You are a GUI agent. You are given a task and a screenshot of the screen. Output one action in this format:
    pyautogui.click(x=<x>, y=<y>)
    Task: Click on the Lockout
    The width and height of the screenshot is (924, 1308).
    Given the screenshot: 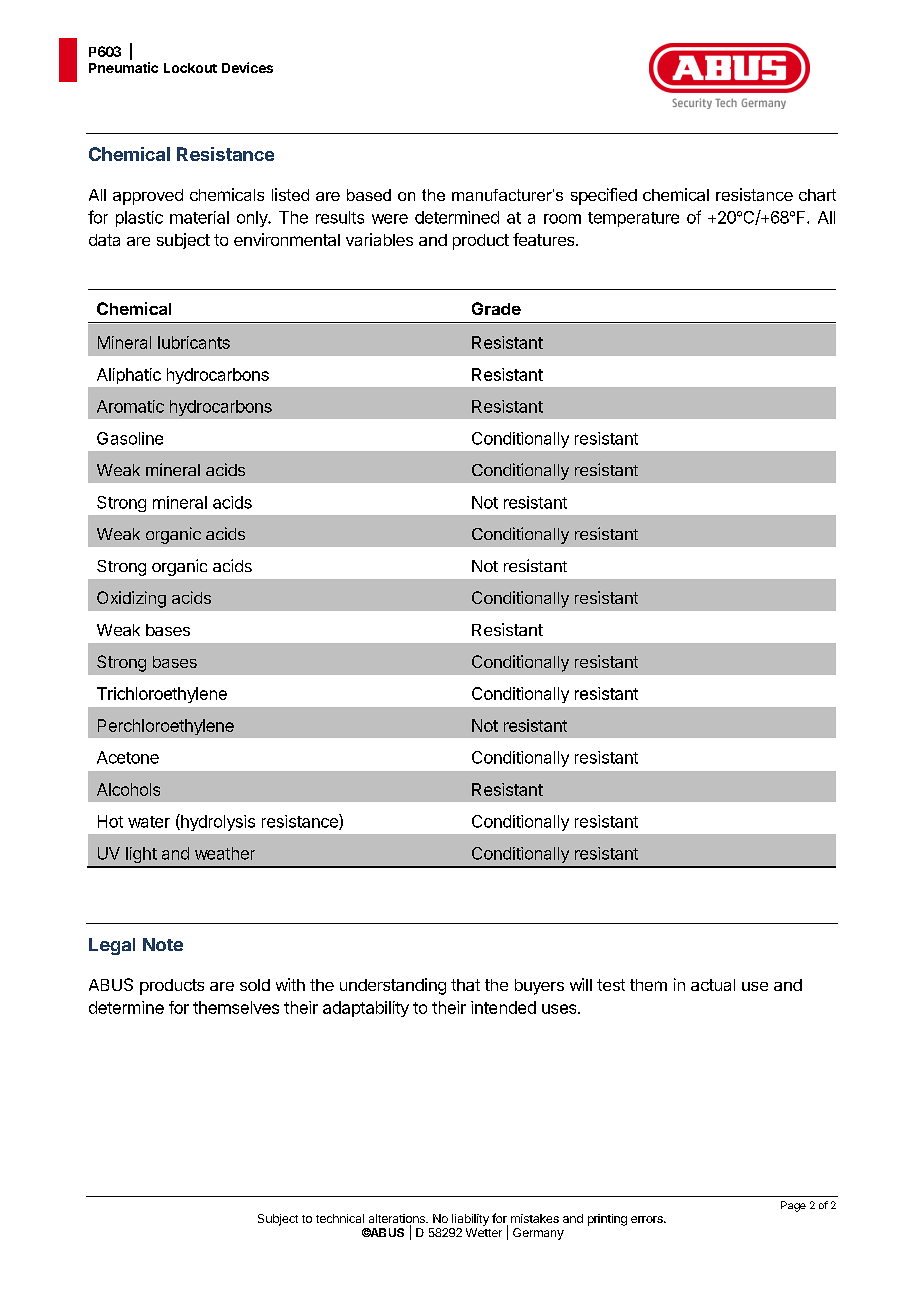 What is the action you would take?
    pyautogui.click(x=190, y=68)
